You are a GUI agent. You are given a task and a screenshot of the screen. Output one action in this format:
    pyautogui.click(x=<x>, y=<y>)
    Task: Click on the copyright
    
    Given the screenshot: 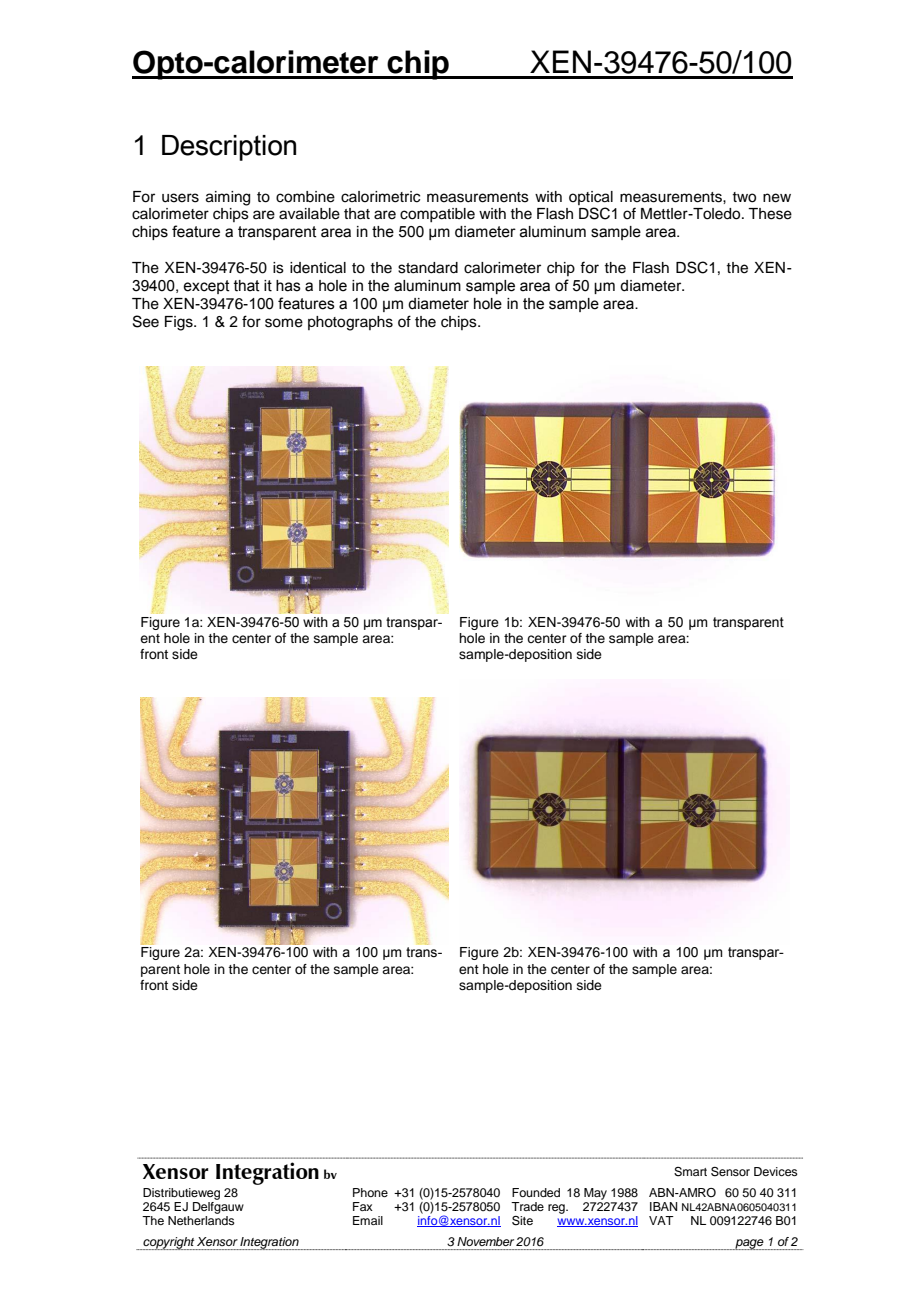 What is the action you would take?
    pyautogui.click(x=168, y=1243)
